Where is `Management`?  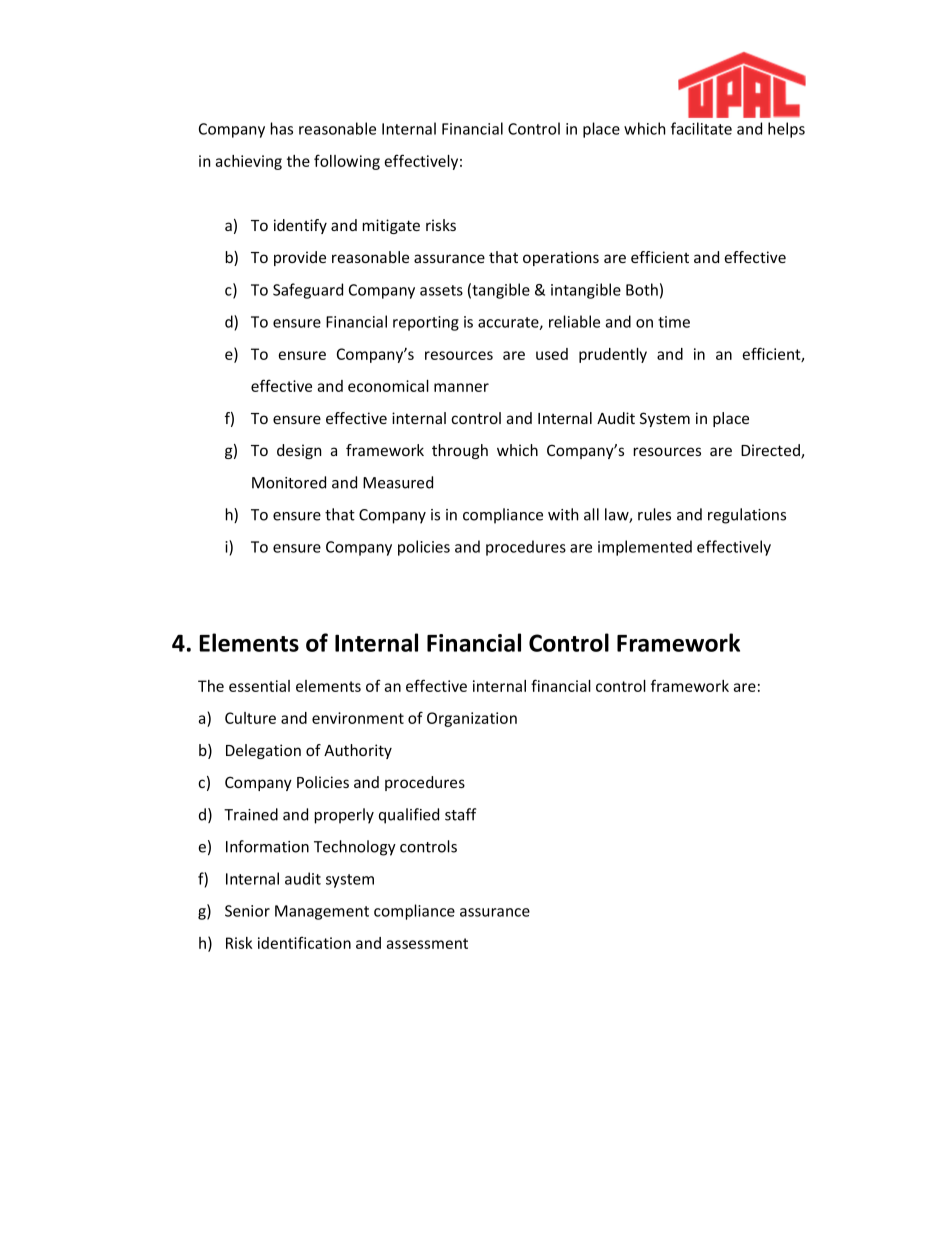
Management is located at coordinates (322, 912).
